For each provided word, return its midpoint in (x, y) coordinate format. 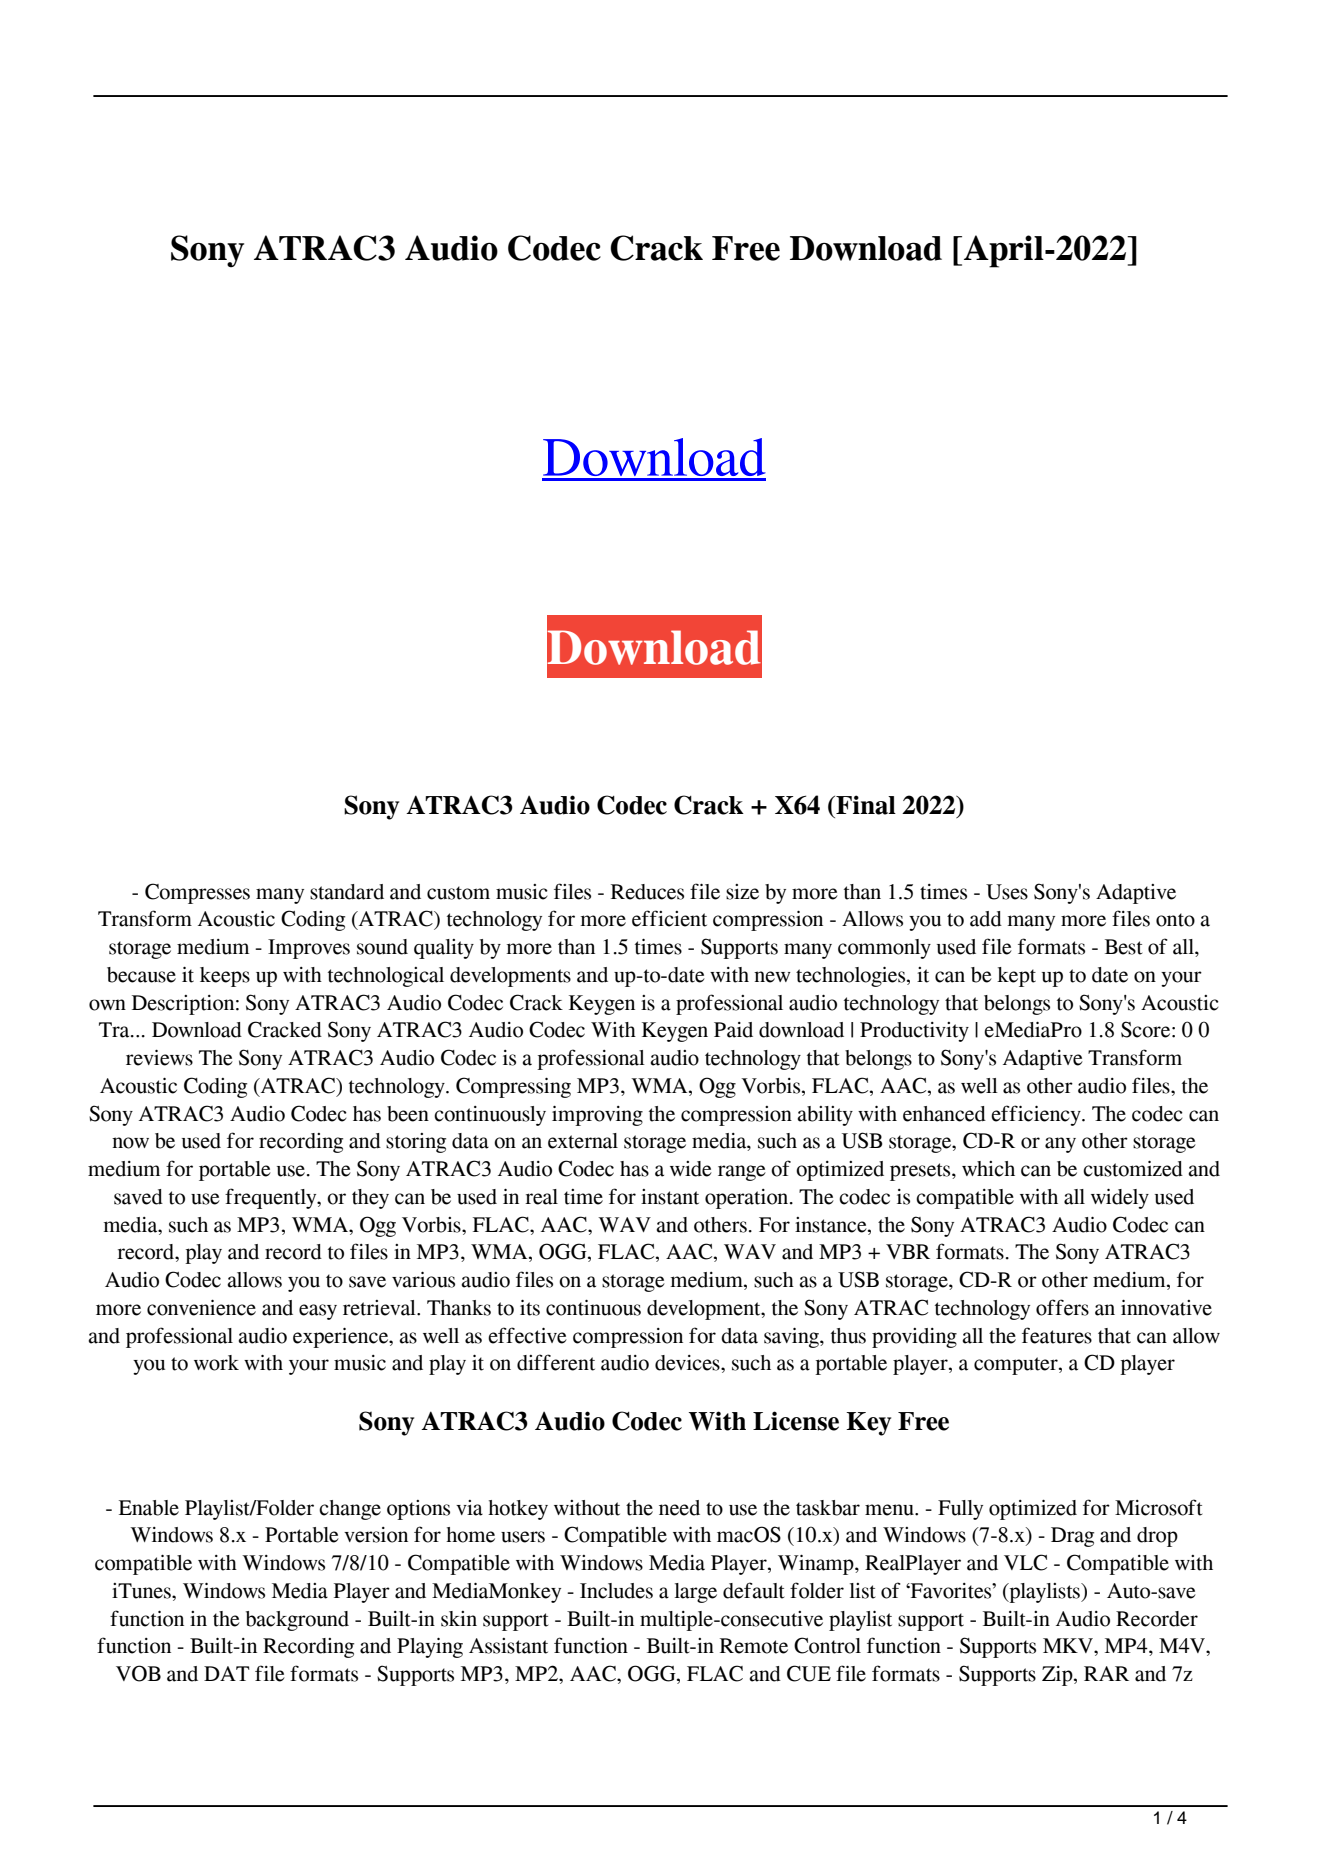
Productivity (914, 1032)
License (796, 1421)
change (350, 1510)
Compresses (197, 893)
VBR (908, 1251)
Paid (733, 1030)
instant (670, 1197)
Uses (1007, 892)
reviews (159, 1057)
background (297, 1621)
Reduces (647, 892)
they (370, 1199)
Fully (960, 1510)
